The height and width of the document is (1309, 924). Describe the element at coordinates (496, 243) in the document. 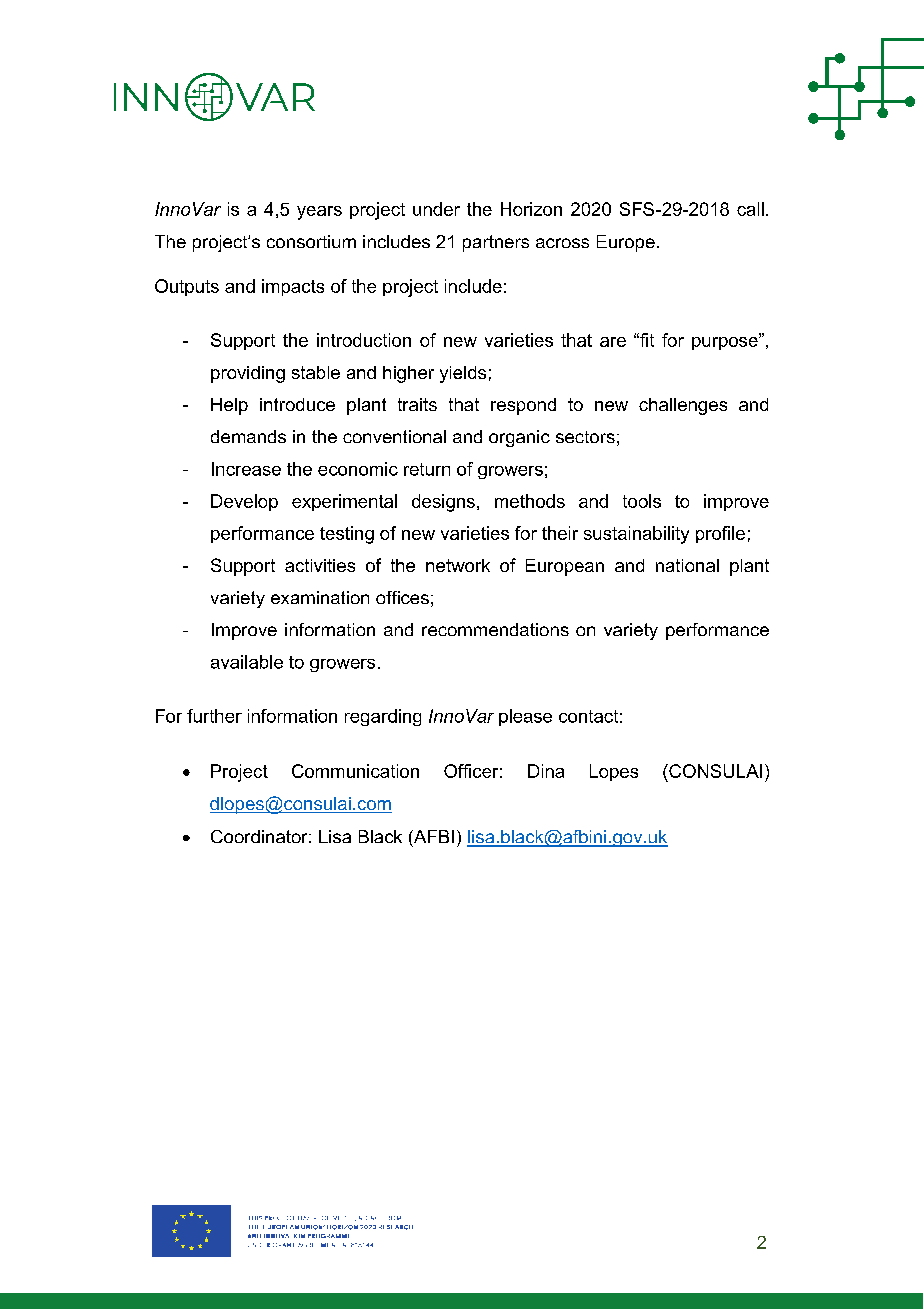

I see `partners` at that location.
